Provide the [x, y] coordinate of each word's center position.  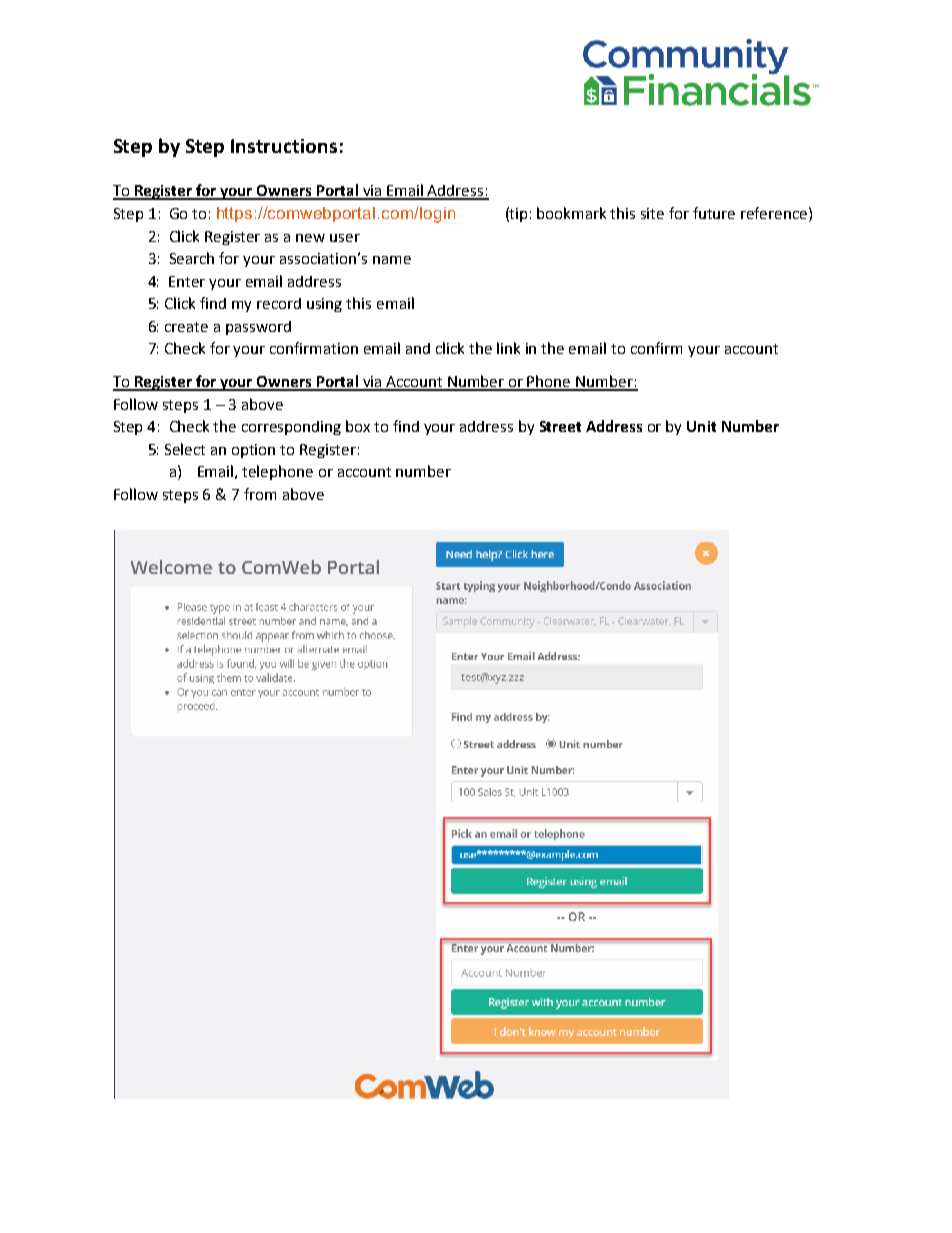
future [714, 213]
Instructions [284, 146]
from [260, 494]
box [358, 426]
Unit [701, 426]
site [652, 213]
